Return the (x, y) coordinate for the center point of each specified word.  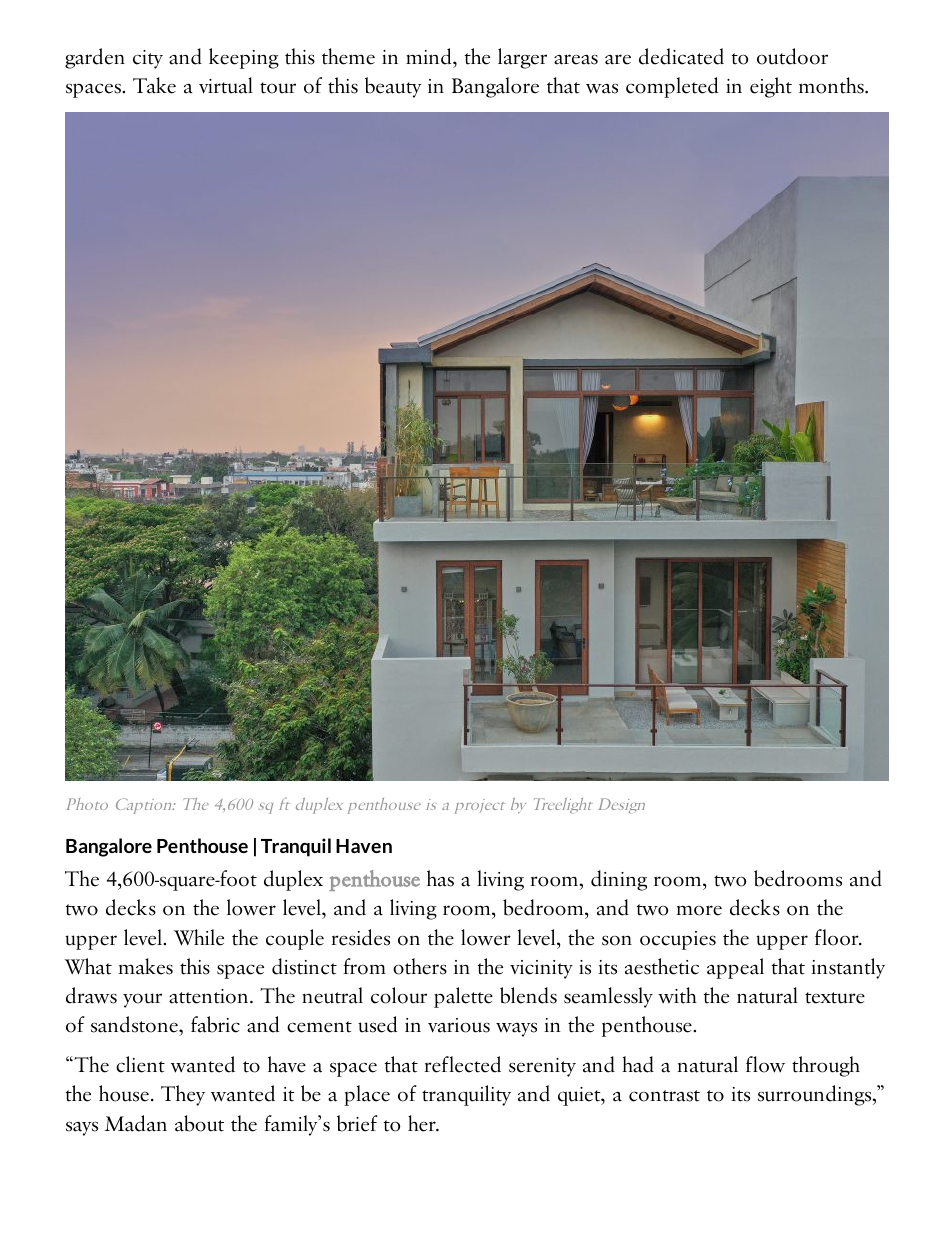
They (183, 1095)
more (699, 910)
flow (765, 1064)
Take (154, 85)
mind (430, 56)
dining (619, 880)
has (440, 878)
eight (771, 87)
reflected (462, 1064)
